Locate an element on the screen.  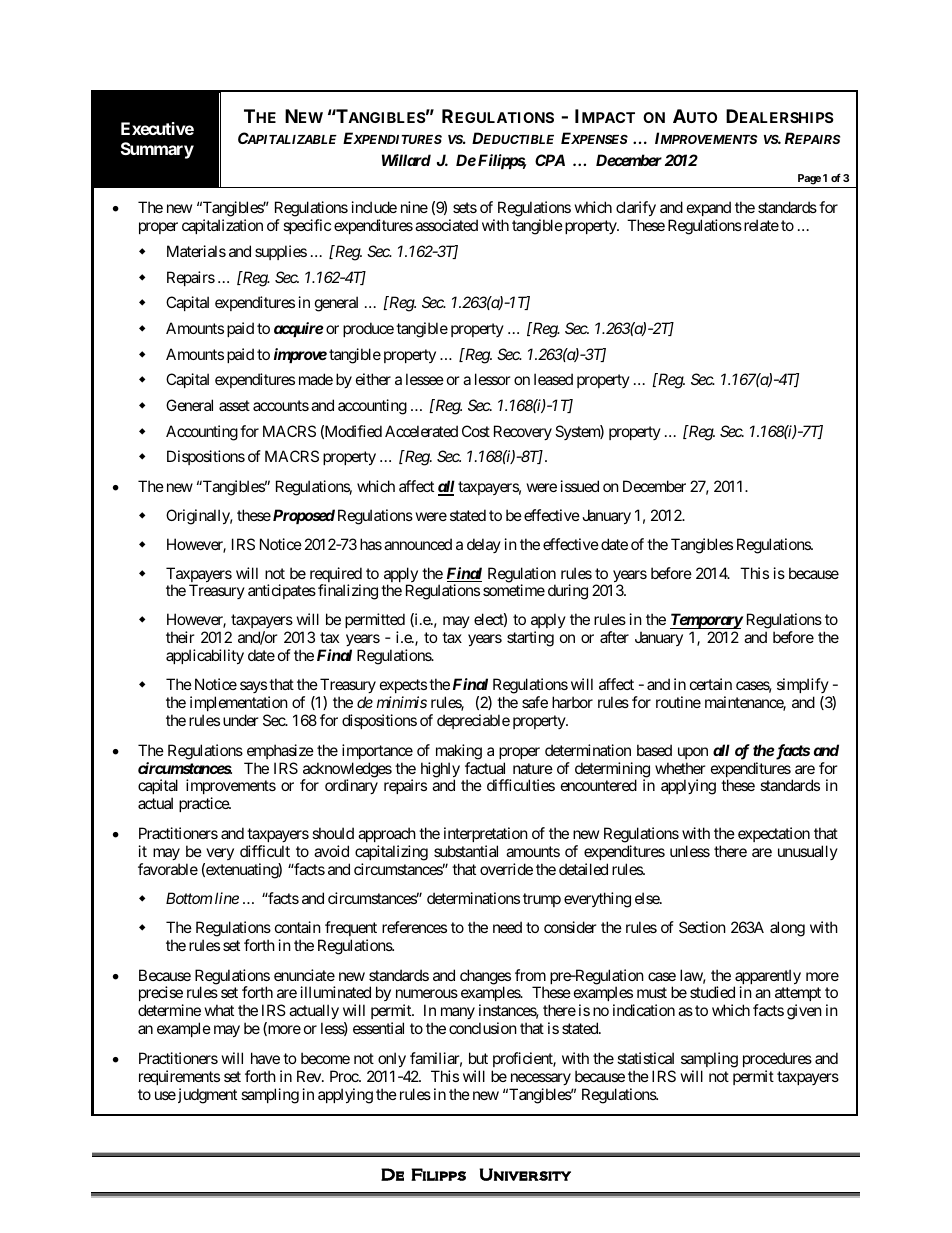
asset is located at coordinates (234, 405).
